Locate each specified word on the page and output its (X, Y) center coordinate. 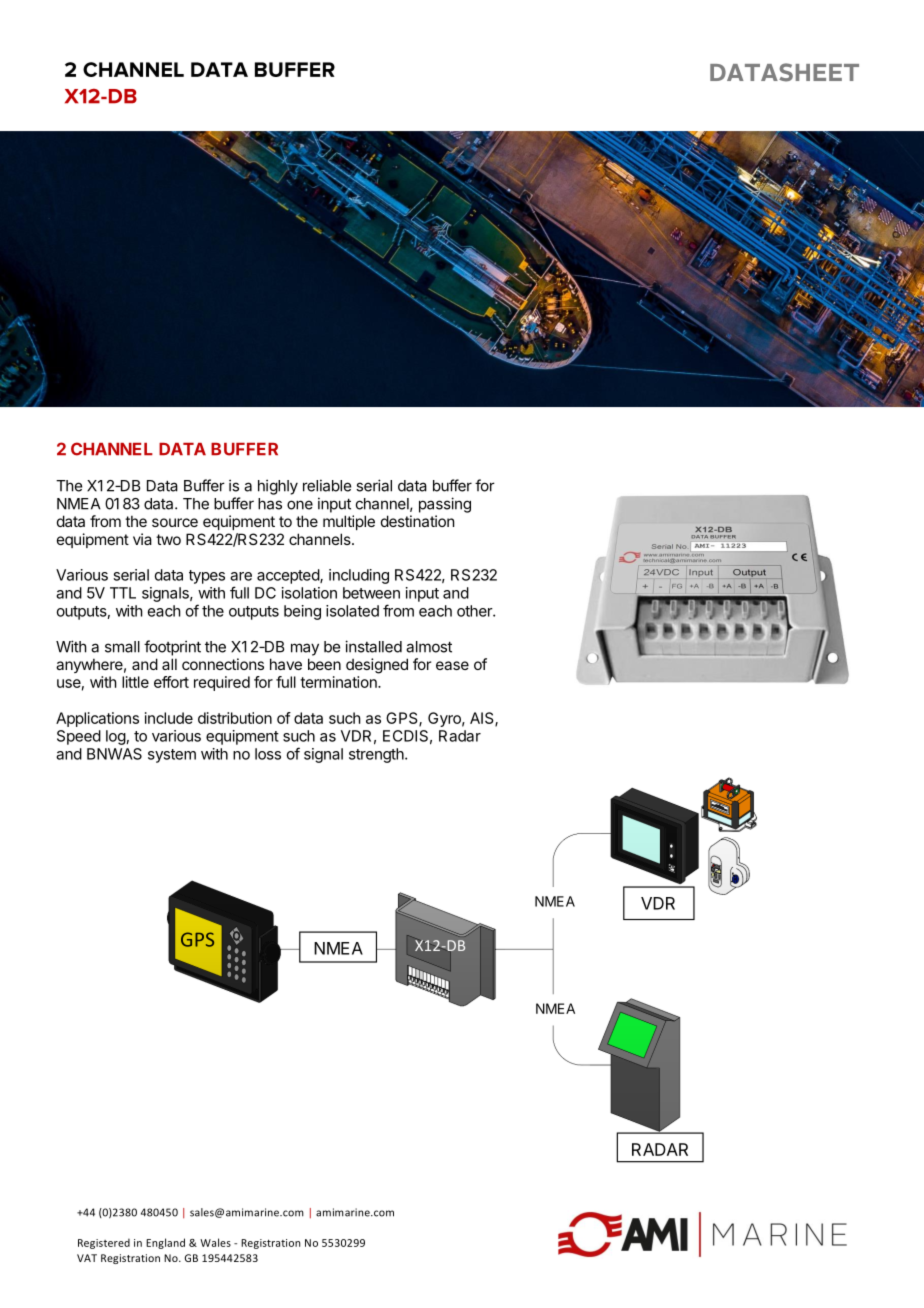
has (270, 504)
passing (445, 505)
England (165, 1243)
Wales (215, 1242)
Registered (104, 1243)
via (142, 539)
